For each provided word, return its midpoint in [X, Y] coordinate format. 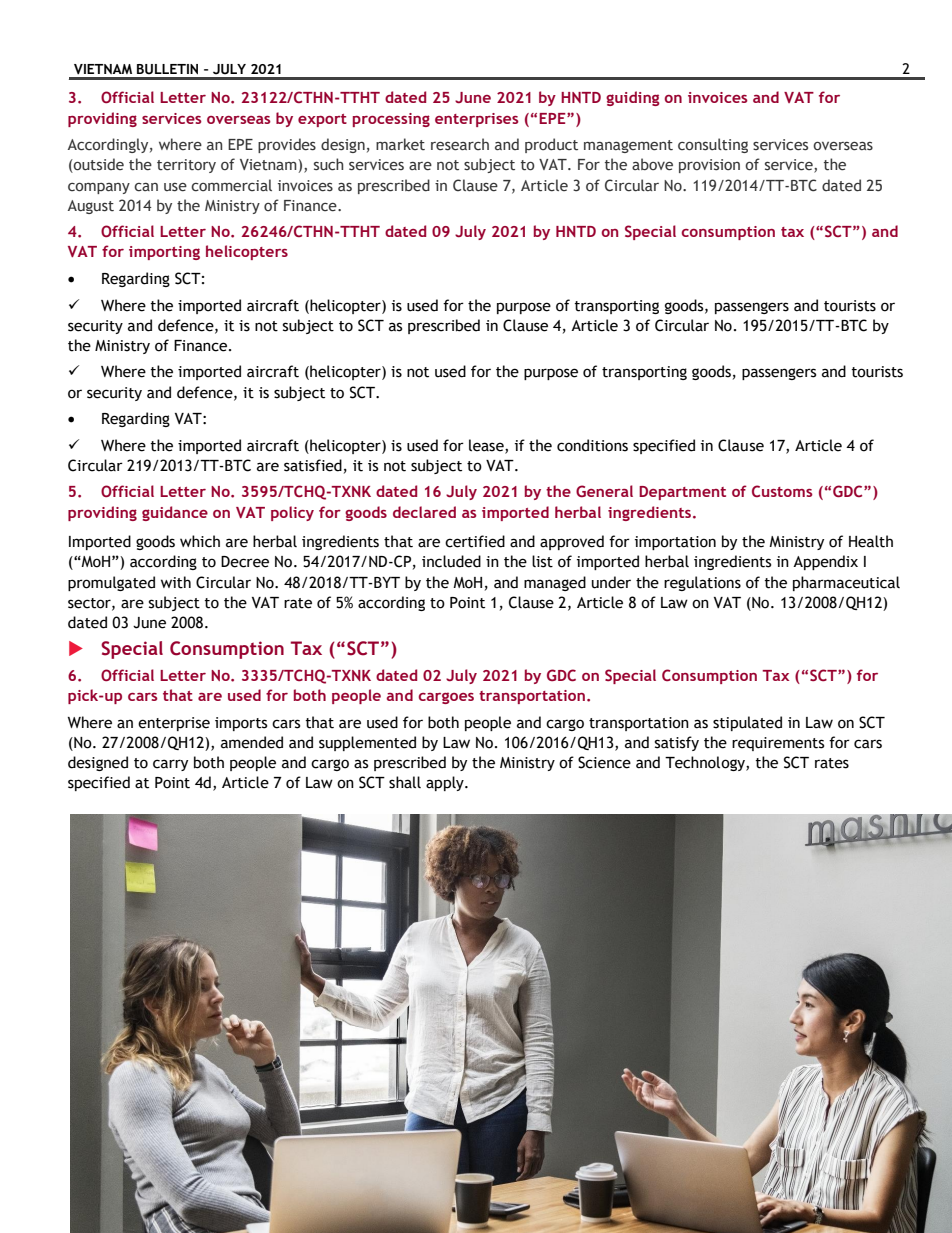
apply [446, 783]
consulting [713, 145]
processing [391, 120]
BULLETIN [167, 69]
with [176, 582]
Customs [782, 491]
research [460, 144]
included [451, 561]
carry [170, 765]
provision [709, 166]
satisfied [313, 465]
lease [487, 446]
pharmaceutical [846, 583]
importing [164, 253]
